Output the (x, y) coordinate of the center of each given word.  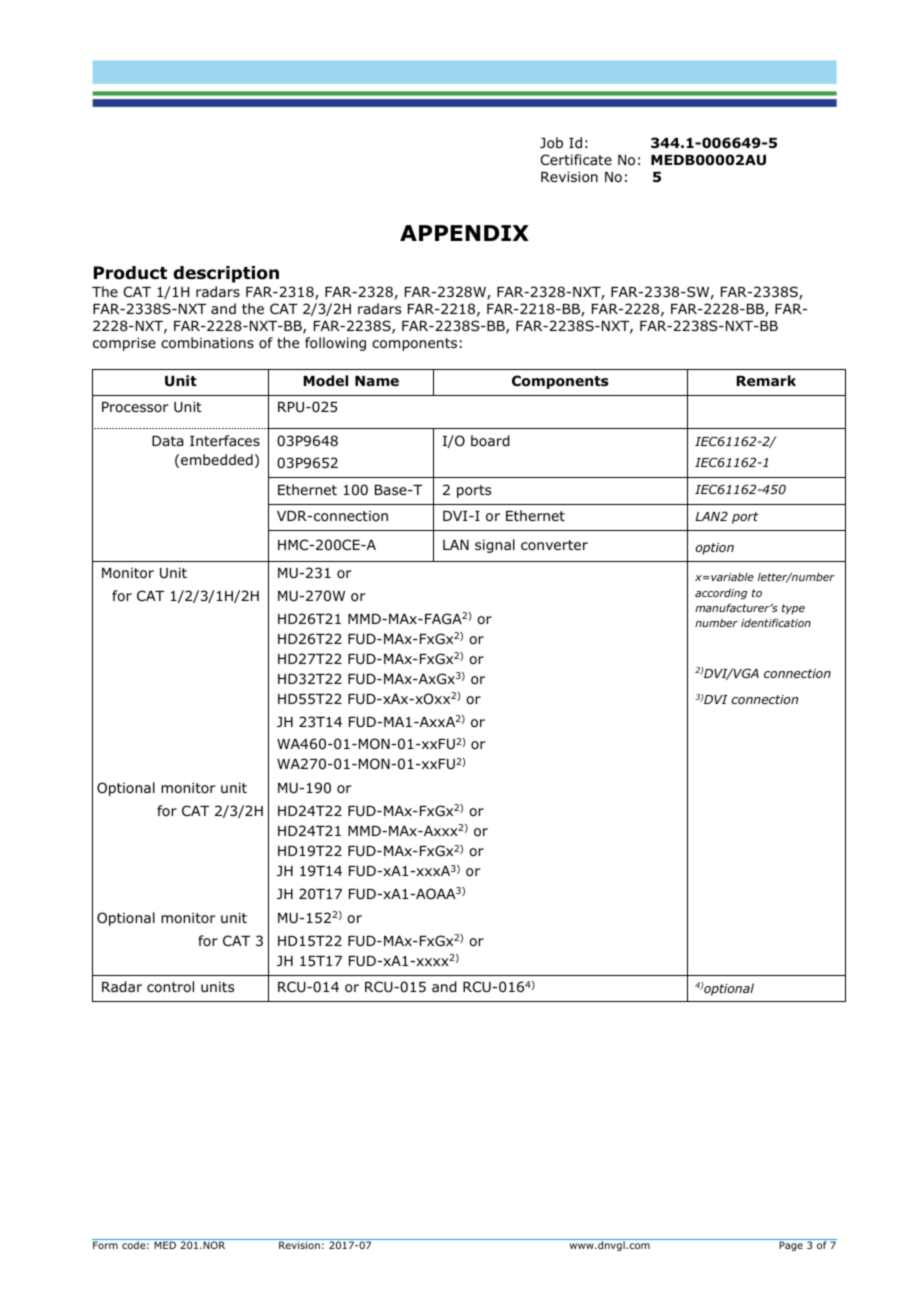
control (170, 986)
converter (554, 545)
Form (105, 1245)
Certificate (576, 159)
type (793, 609)
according (721, 594)
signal (495, 546)
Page (791, 1246)
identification (776, 622)
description (226, 274)
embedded (217, 459)
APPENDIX (464, 233)
